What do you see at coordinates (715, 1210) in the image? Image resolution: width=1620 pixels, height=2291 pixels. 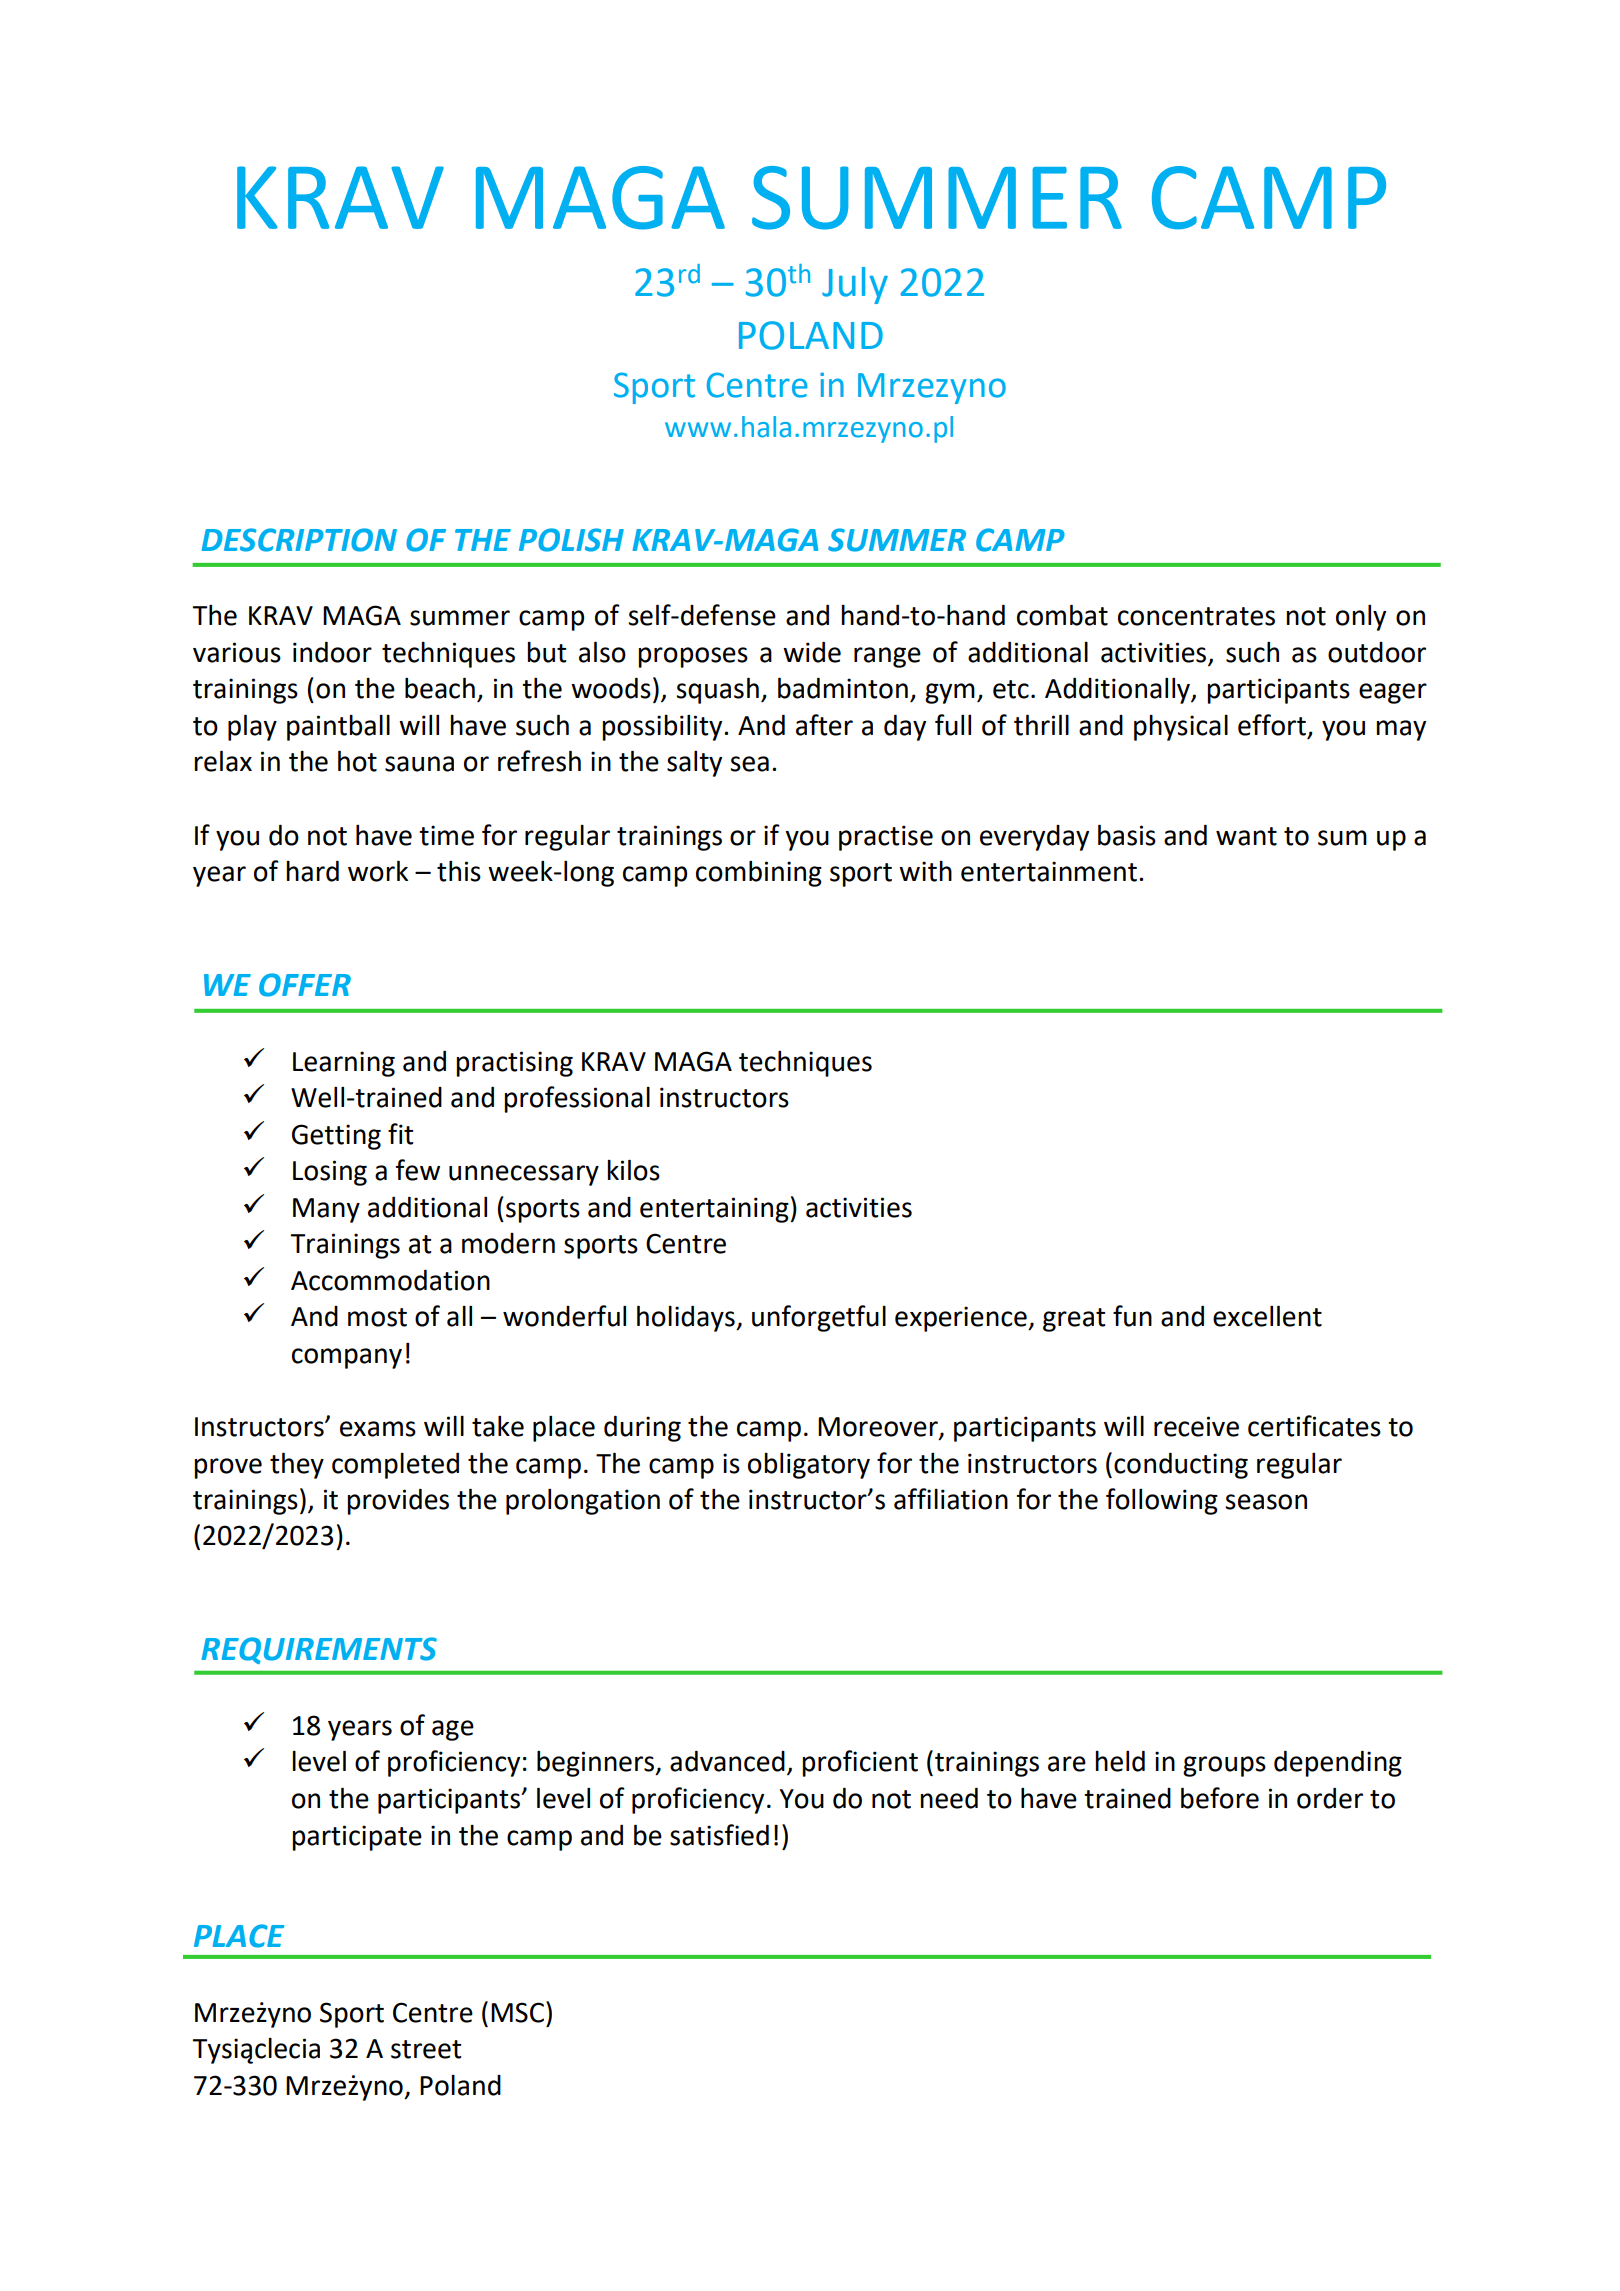 I see `entertaining` at bounding box center [715, 1210].
